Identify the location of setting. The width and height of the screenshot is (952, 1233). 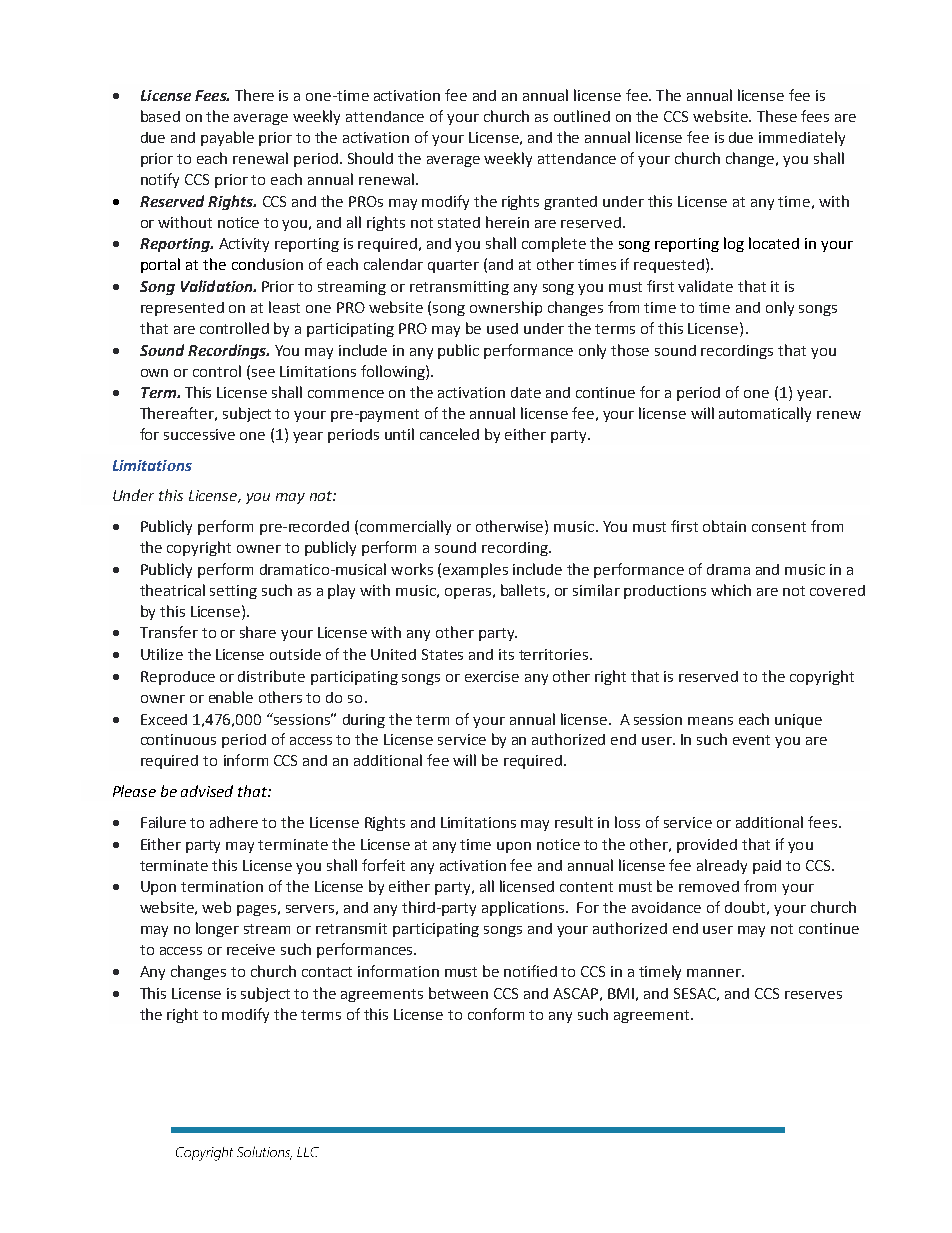
(233, 592).
